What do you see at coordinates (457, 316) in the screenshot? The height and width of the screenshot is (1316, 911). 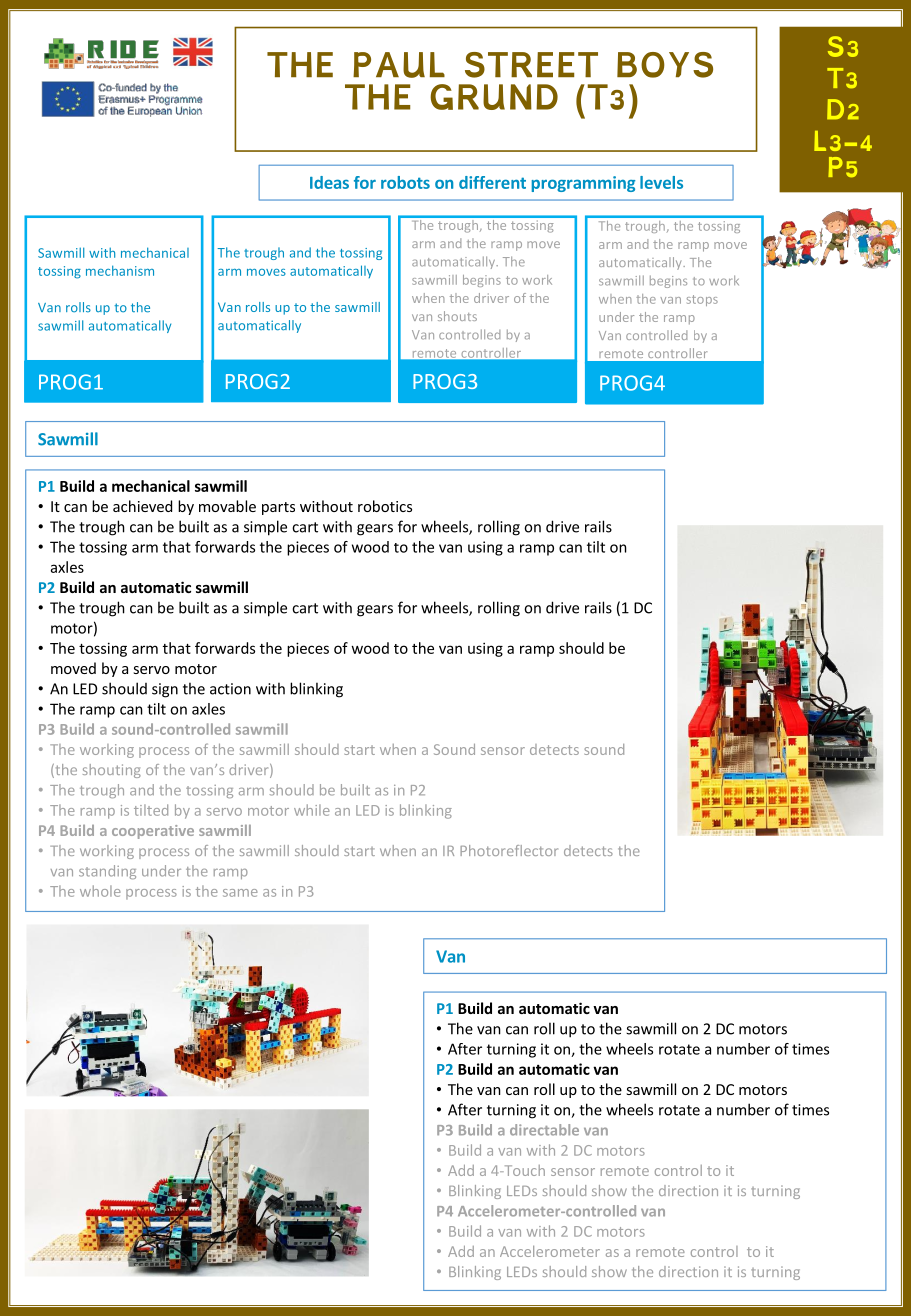 I see `shouts` at bounding box center [457, 316].
